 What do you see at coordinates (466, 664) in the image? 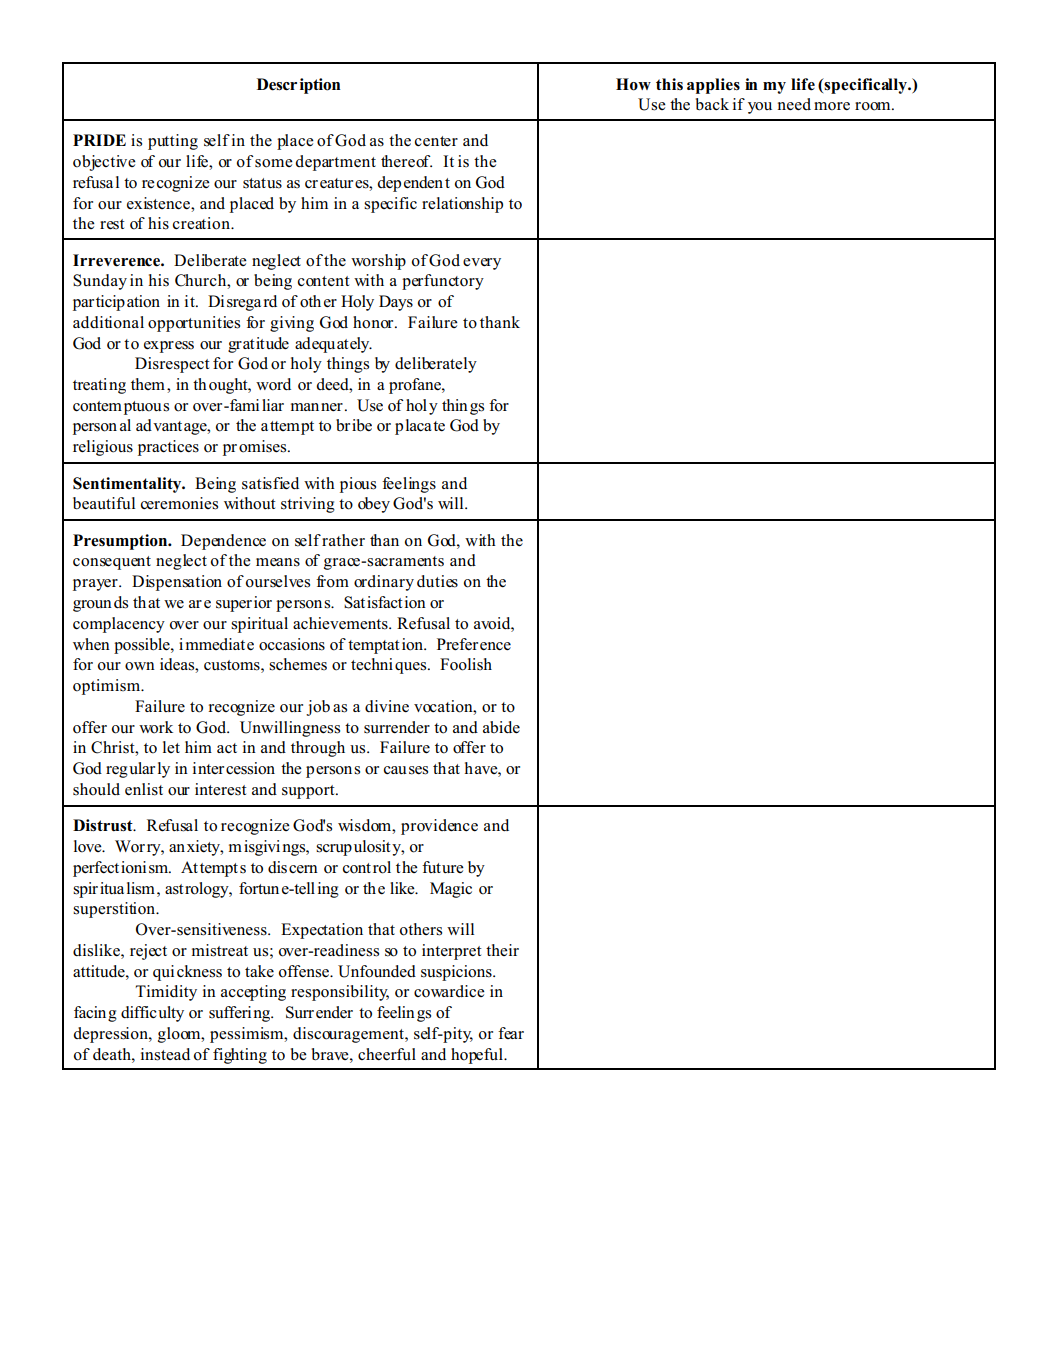
I see `Foolish` at bounding box center [466, 664].
